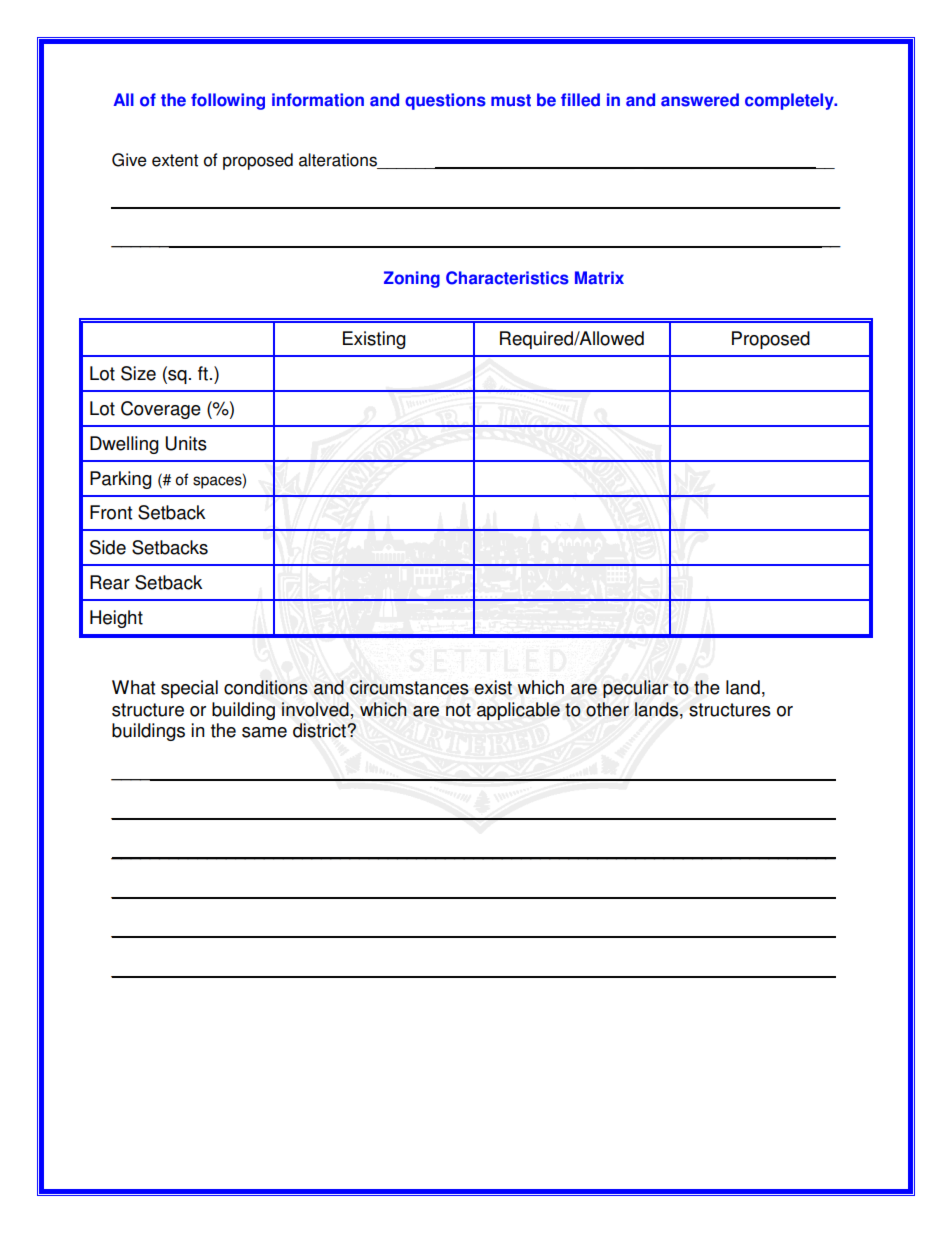 This screenshot has height=1233, width=952. Describe the element at coordinates (186, 443) in the screenshot. I see `Units` at that location.
